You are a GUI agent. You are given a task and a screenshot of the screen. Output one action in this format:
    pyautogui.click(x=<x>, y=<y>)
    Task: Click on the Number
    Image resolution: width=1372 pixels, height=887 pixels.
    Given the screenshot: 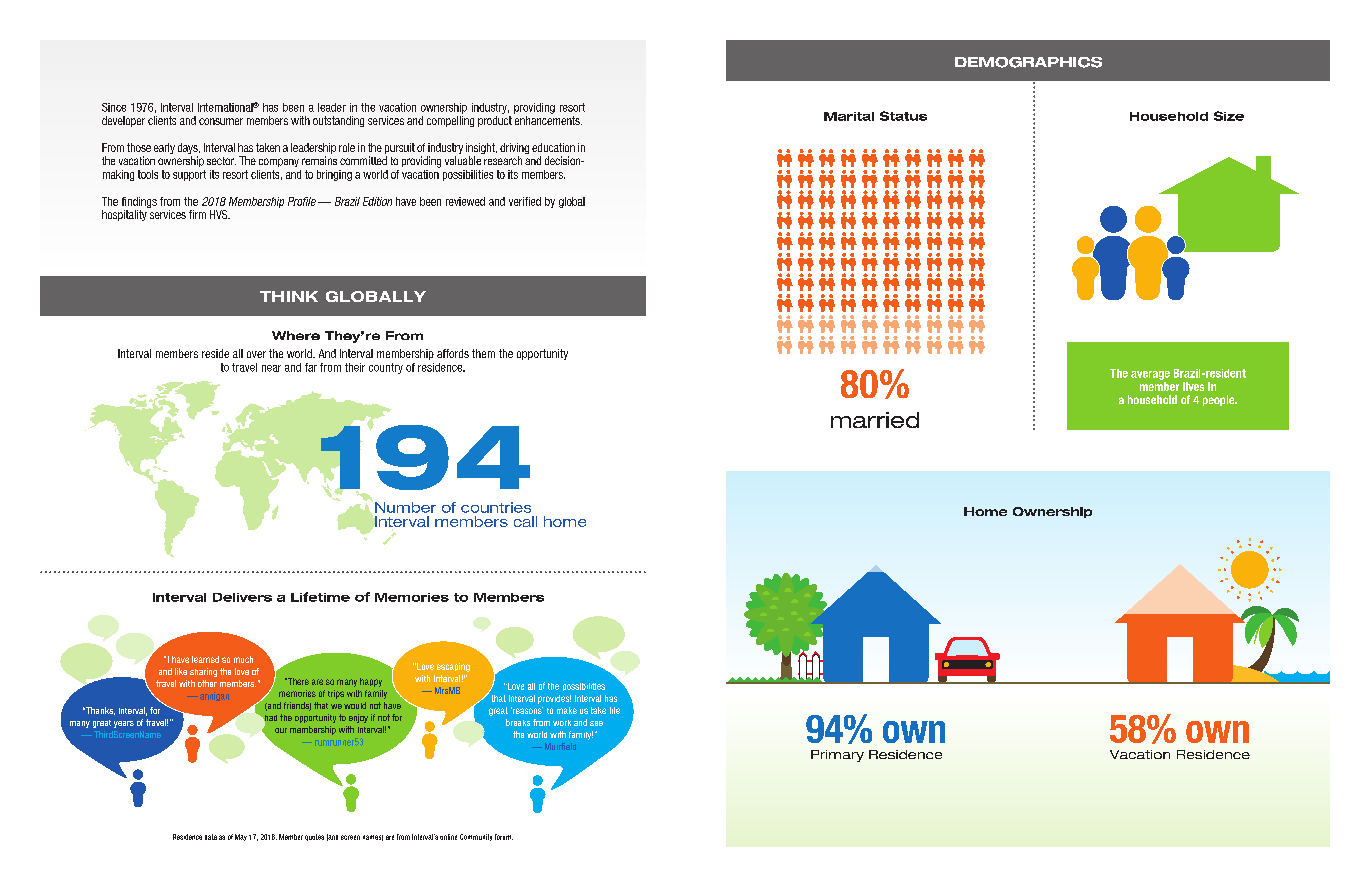 What is the action you would take?
    pyautogui.click(x=405, y=507)
